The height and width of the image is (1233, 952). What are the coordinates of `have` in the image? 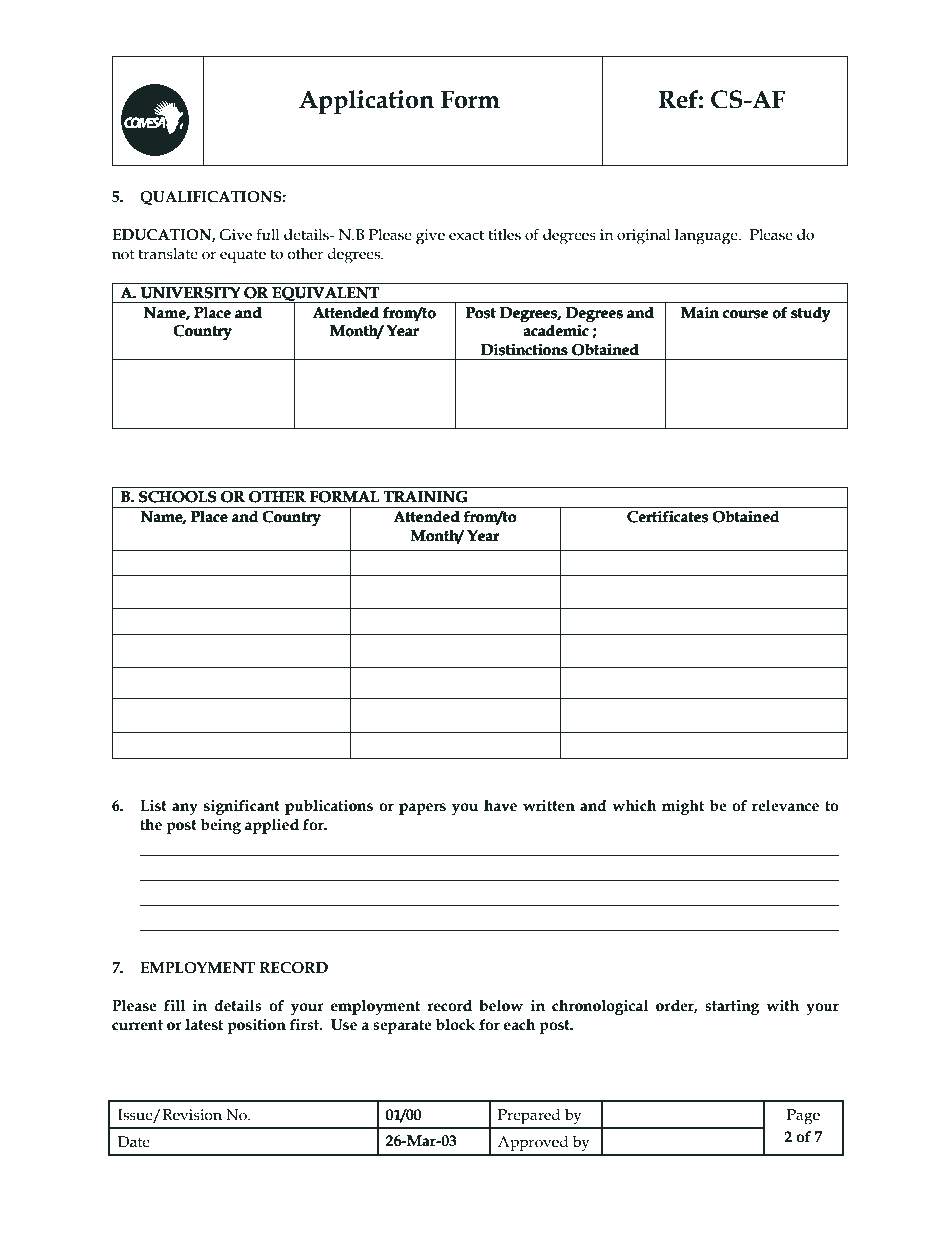 It's located at (500, 806).
